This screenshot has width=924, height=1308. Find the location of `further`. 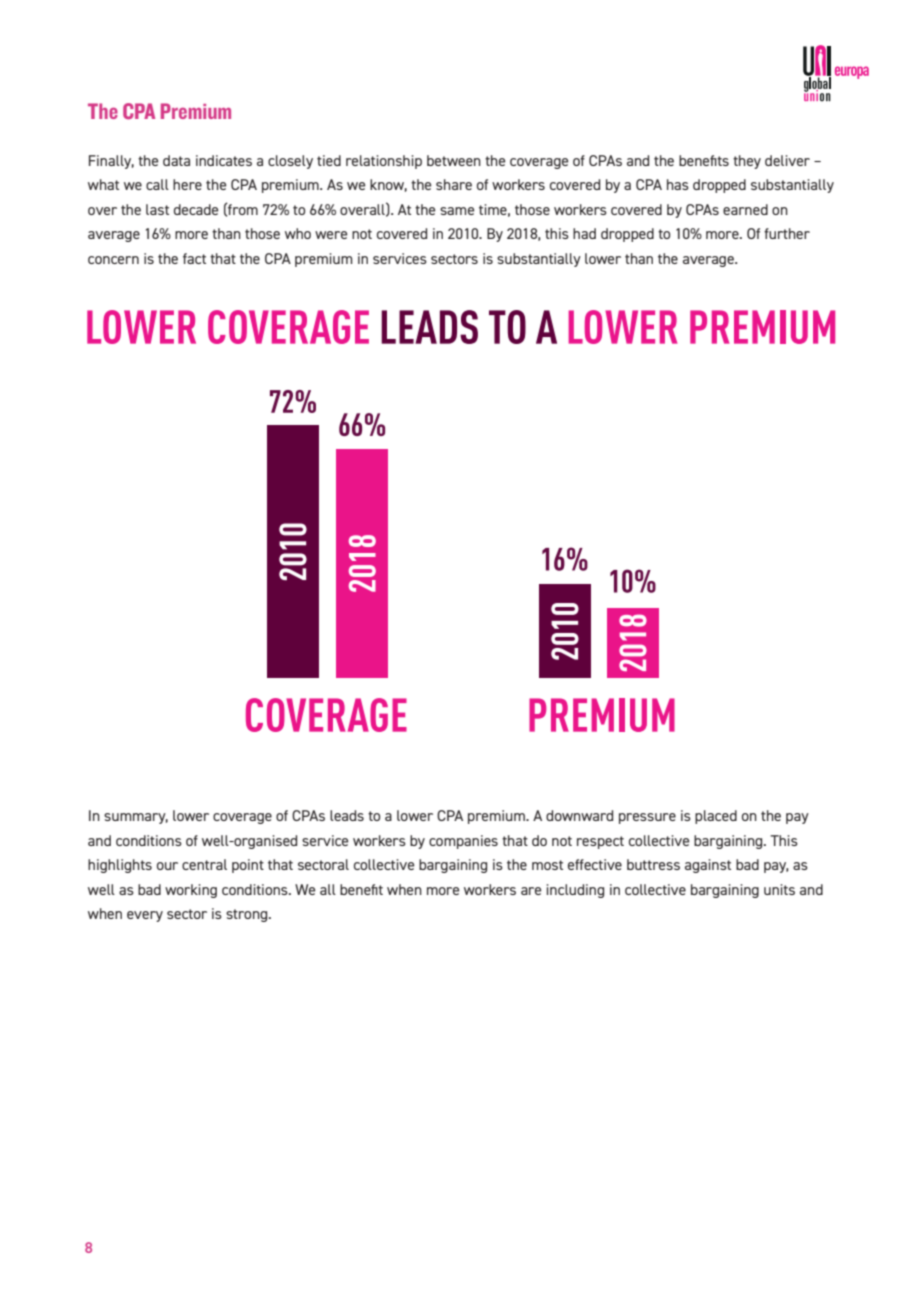

further is located at coordinates (787, 233).
